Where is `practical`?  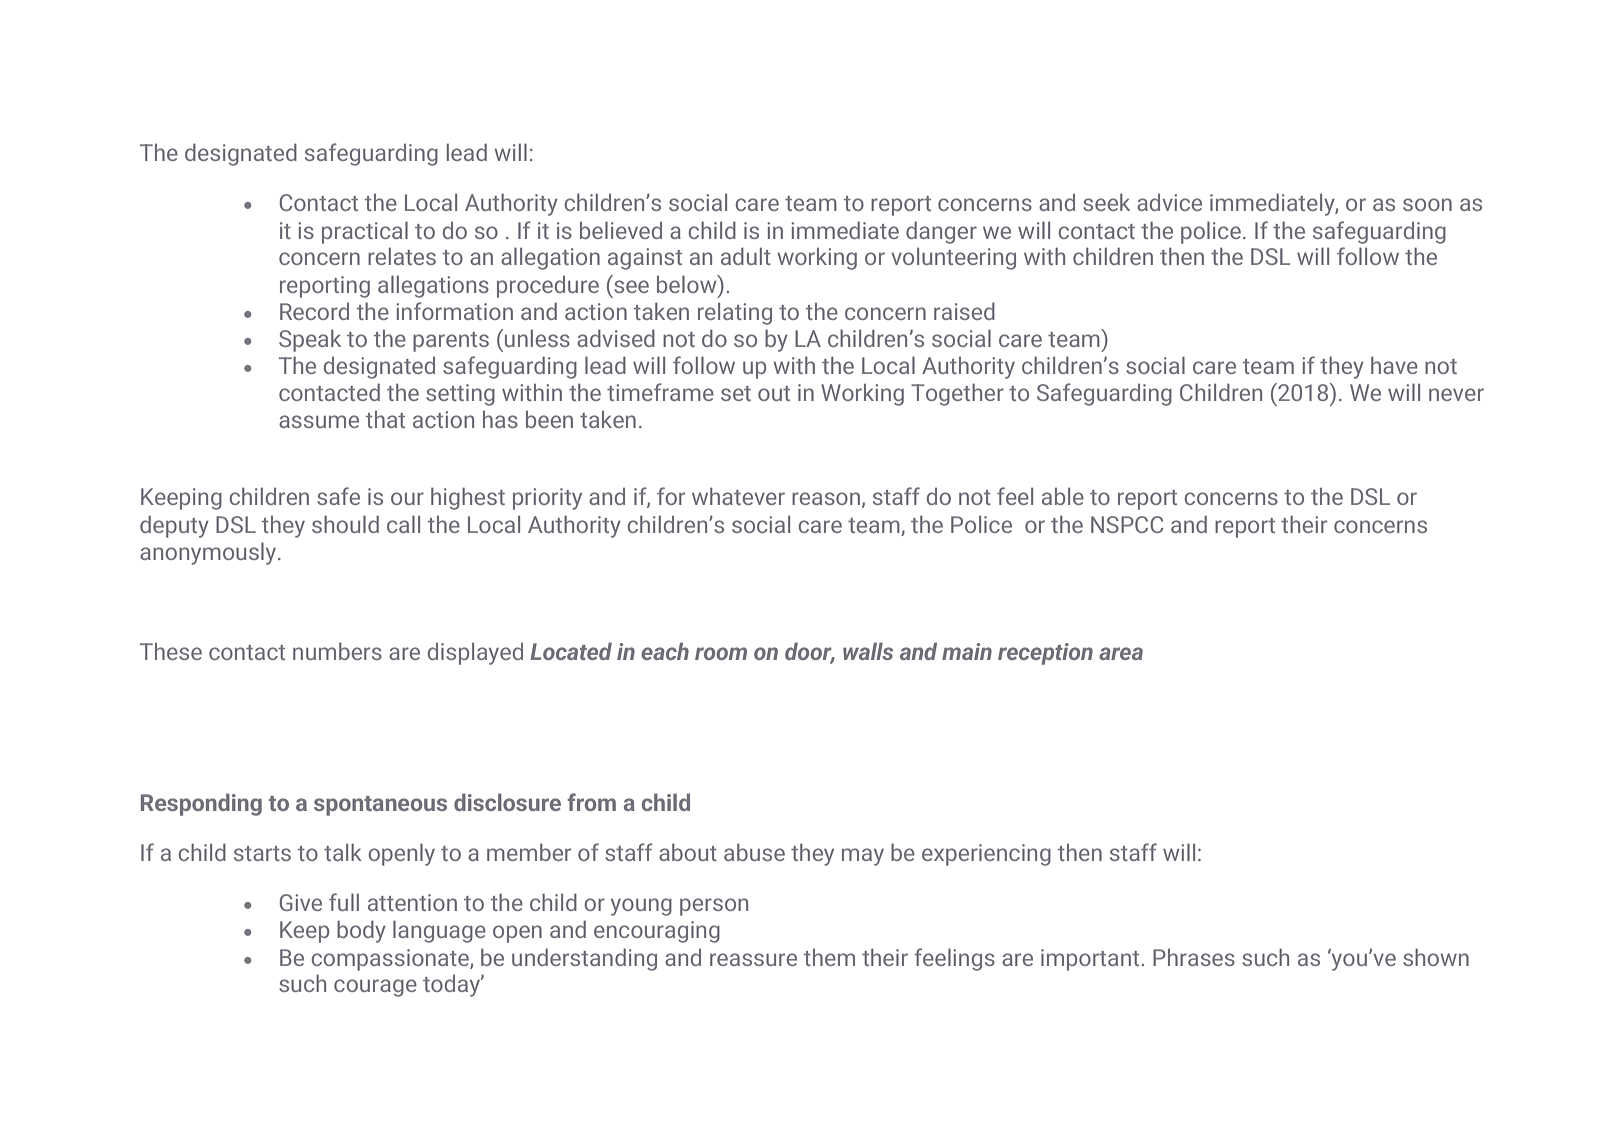 practical is located at coordinates (365, 232).
